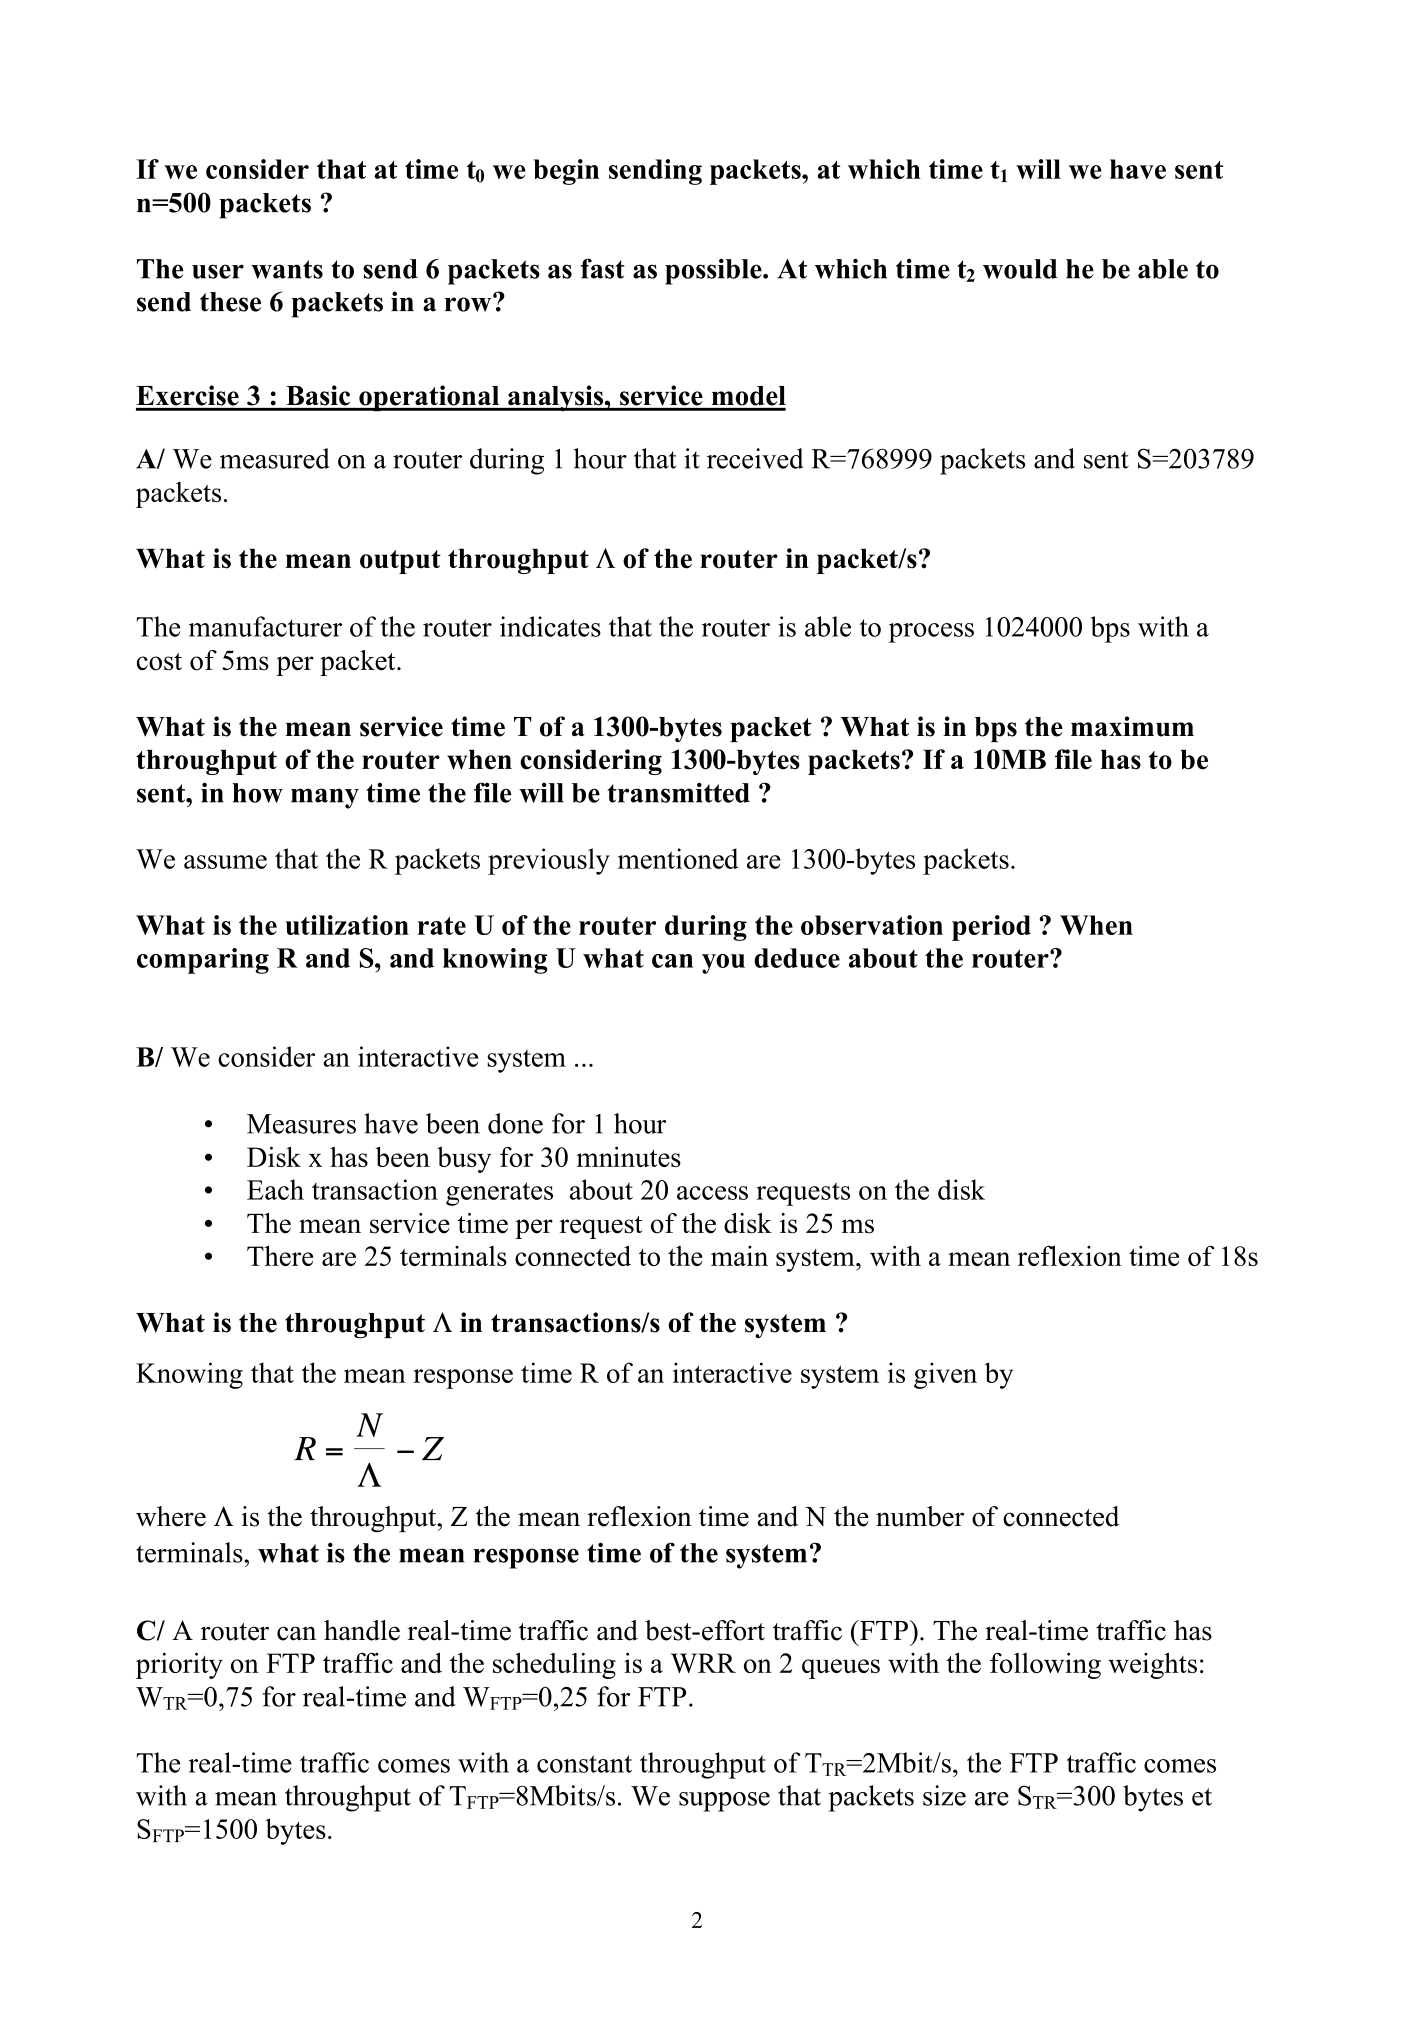  What do you see at coordinates (287, 269) in the screenshot?
I see `wants` at bounding box center [287, 269].
